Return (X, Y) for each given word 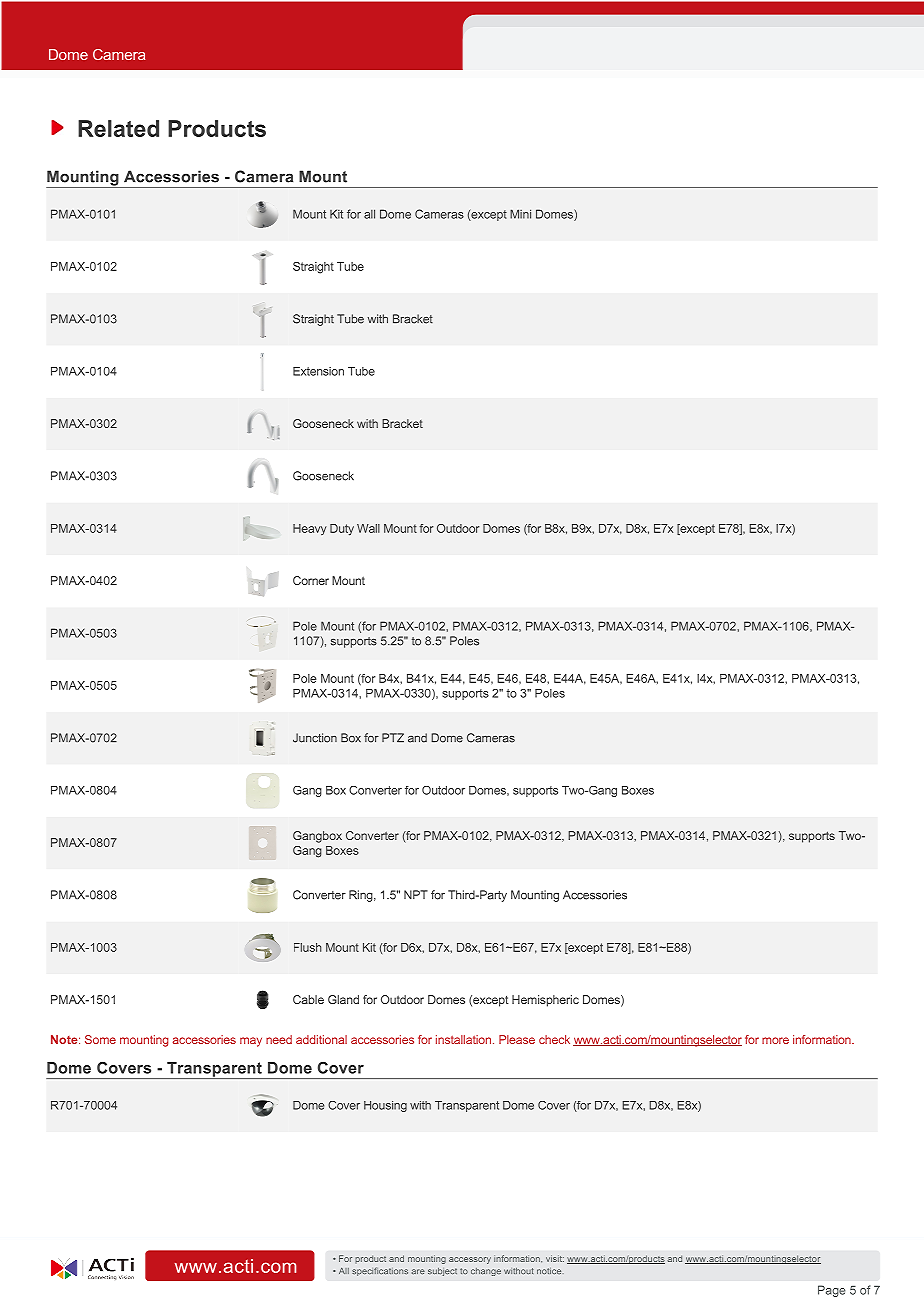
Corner (311, 580)
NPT (416, 894)
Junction (315, 738)
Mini (520, 214)
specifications (380, 1271)
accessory (470, 1260)
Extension (318, 371)
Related (118, 128)
